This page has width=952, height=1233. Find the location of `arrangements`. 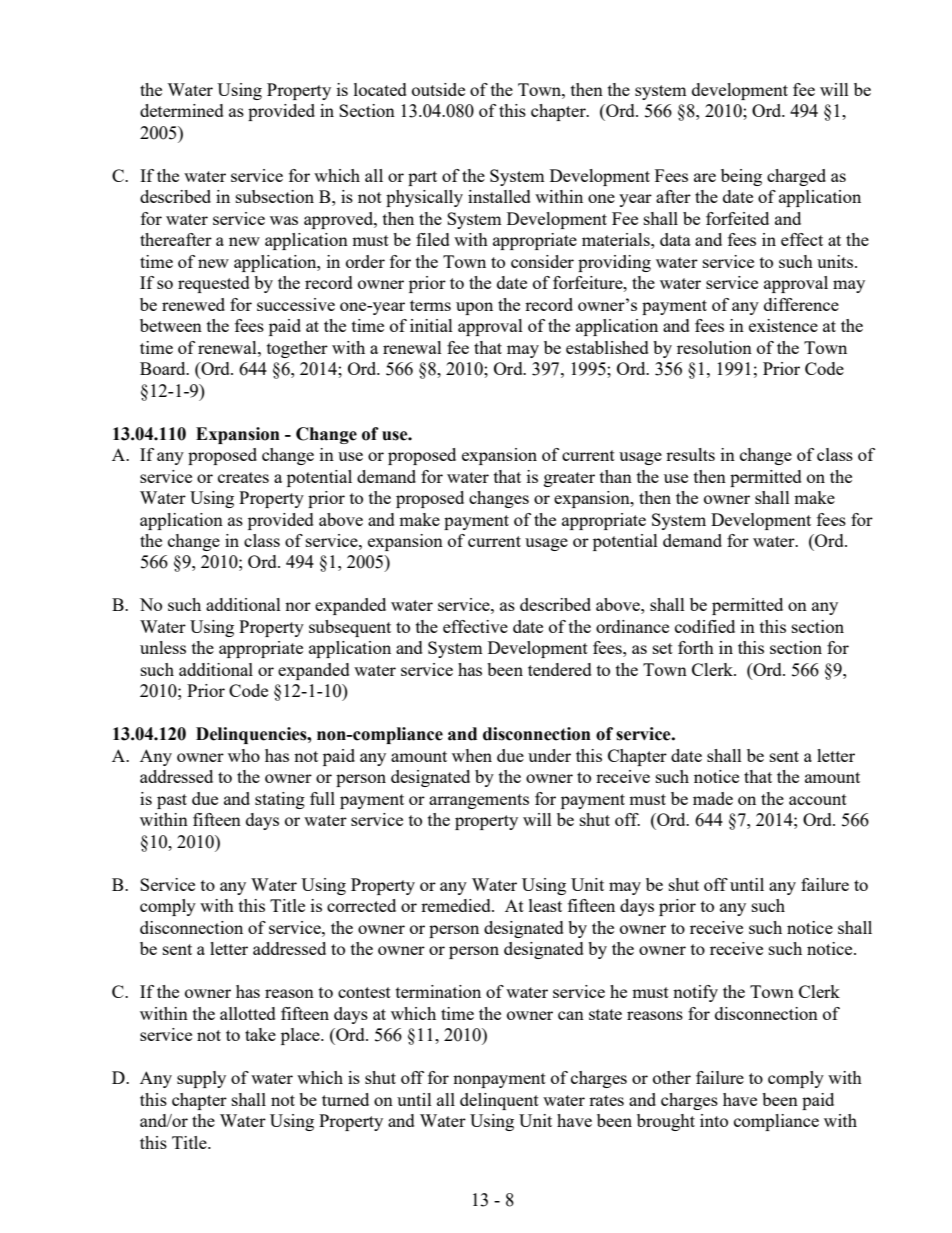

arrangements is located at coordinates (479, 801).
